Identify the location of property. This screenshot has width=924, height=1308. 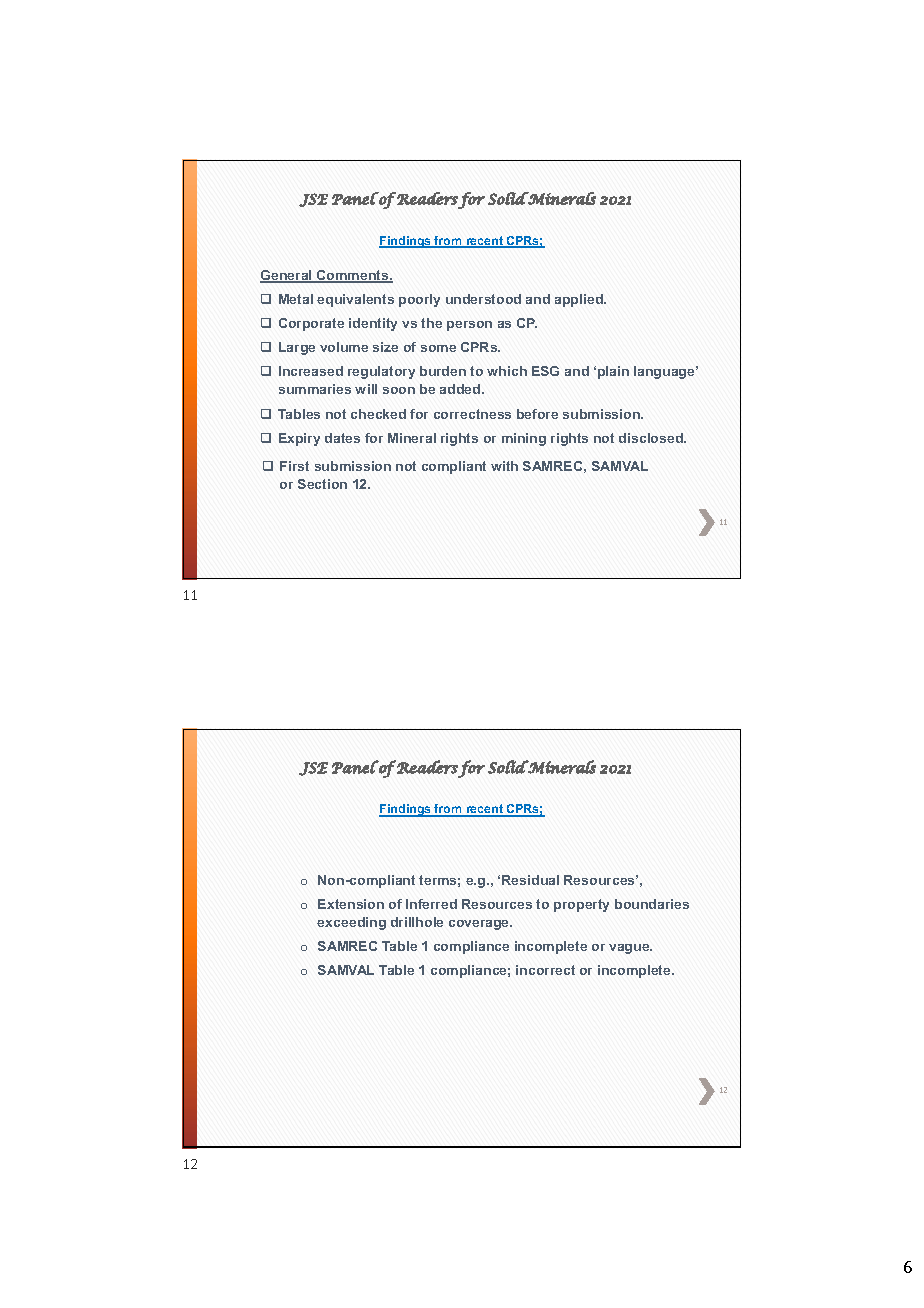
(581, 905).
